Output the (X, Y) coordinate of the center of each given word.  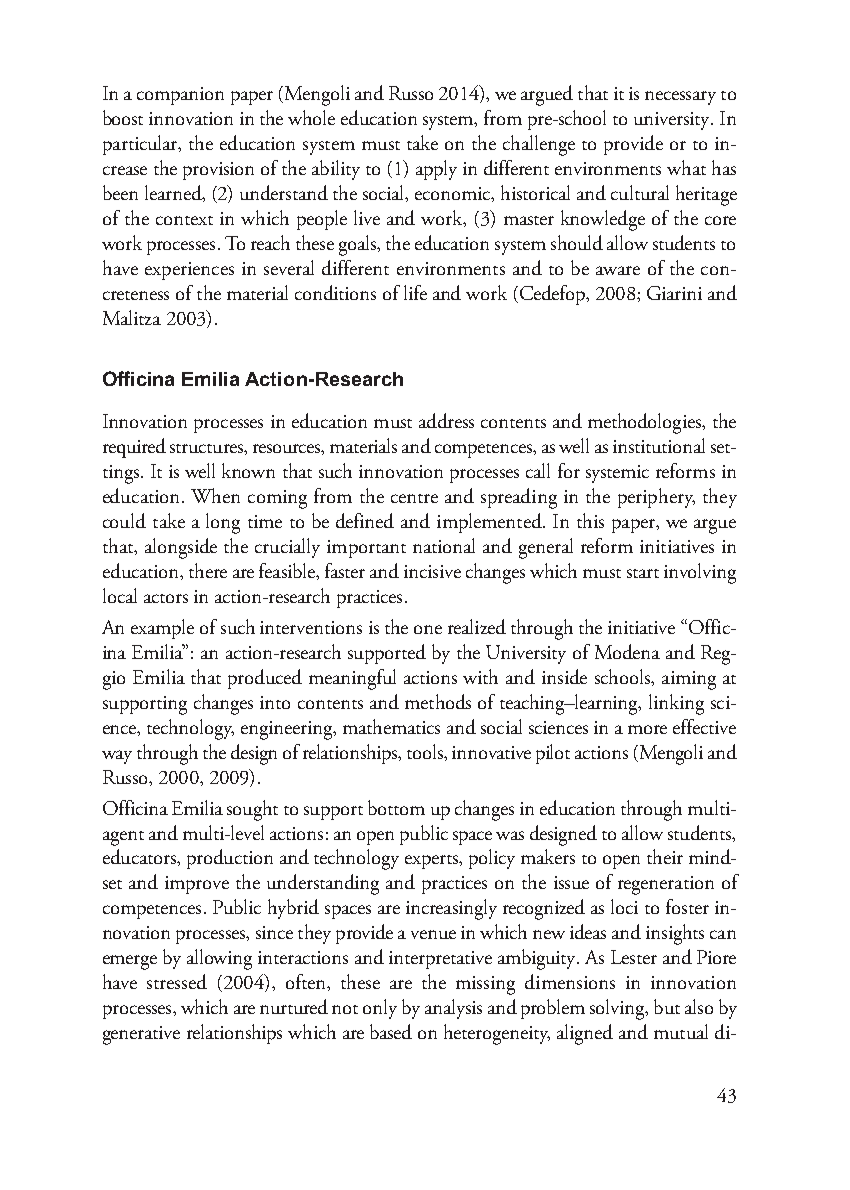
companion (180, 96)
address (446, 420)
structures (207, 448)
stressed (177, 981)
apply (436, 170)
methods (438, 701)
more (647, 729)
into (275, 702)
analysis (453, 1009)
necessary (680, 98)
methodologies (645, 423)
